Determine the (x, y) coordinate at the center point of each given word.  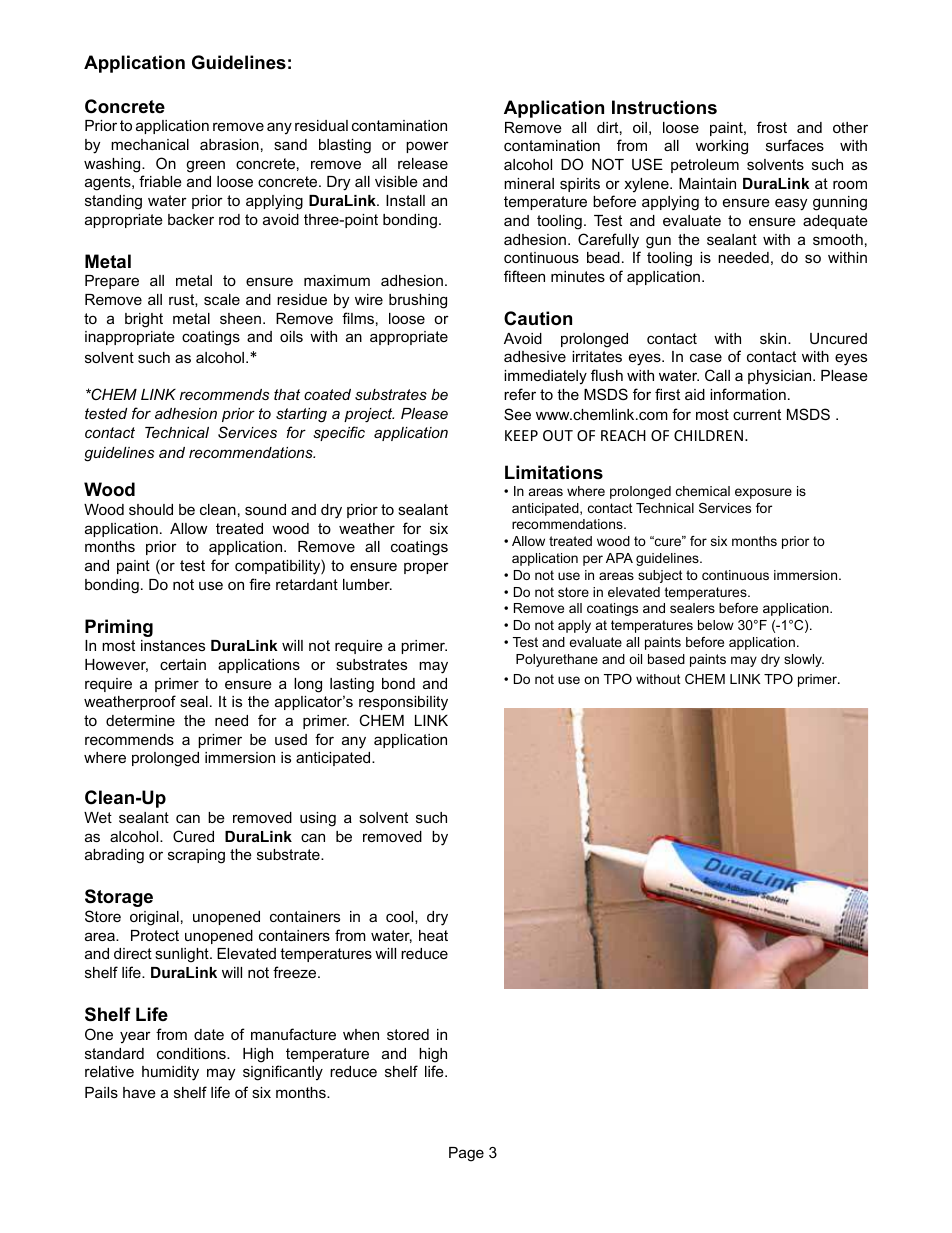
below (716, 625)
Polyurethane (557, 660)
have (139, 1092)
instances (173, 645)
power (427, 147)
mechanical (150, 144)
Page (466, 1154)
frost (772, 127)
